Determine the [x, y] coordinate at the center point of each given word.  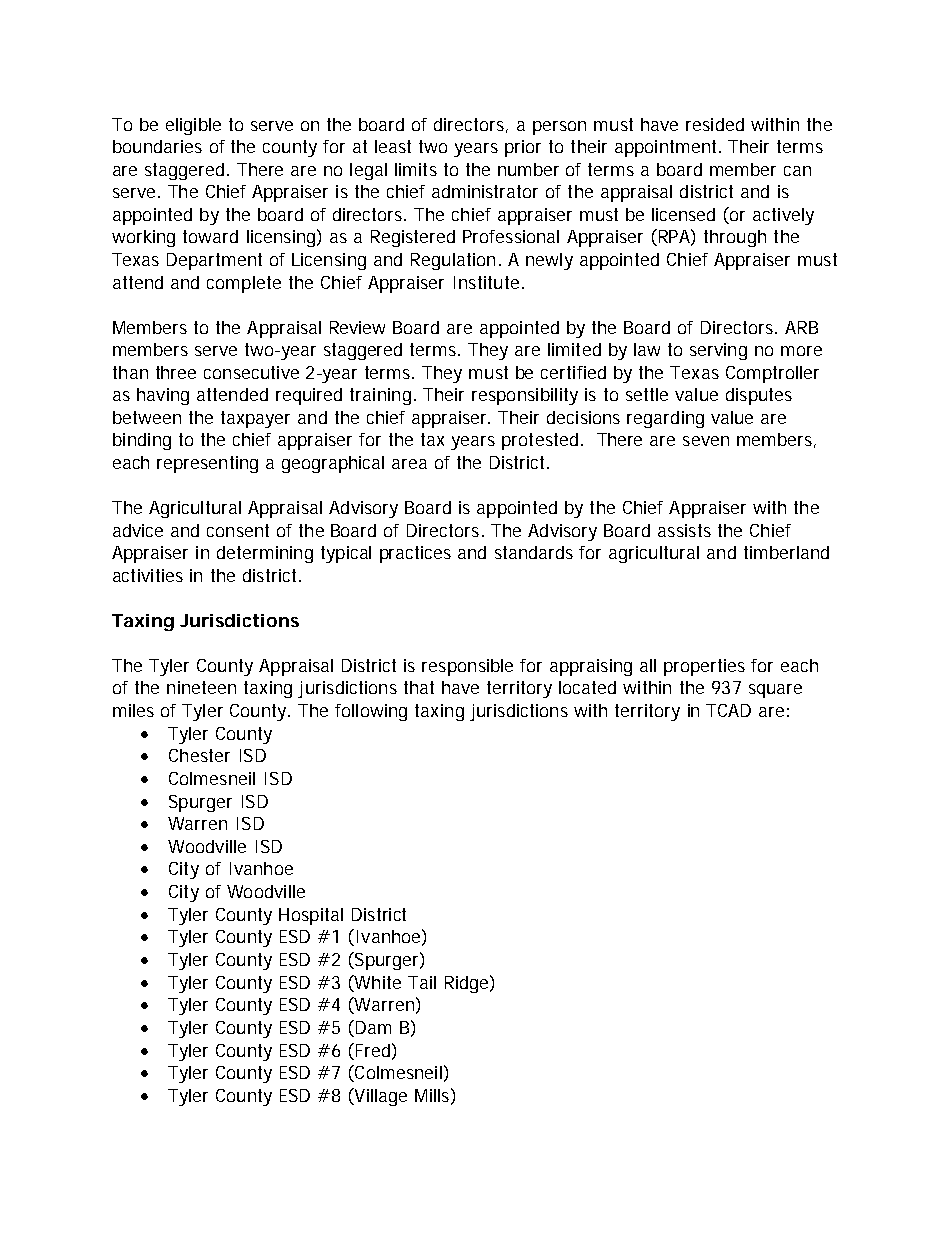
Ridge [466, 984]
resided [715, 124]
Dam [372, 1027]
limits [416, 169]
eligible [193, 126]
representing [207, 464]
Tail [422, 982]
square [775, 691]
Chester [199, 755]
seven [706, 441]
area [409, 464]
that [419, 687]
